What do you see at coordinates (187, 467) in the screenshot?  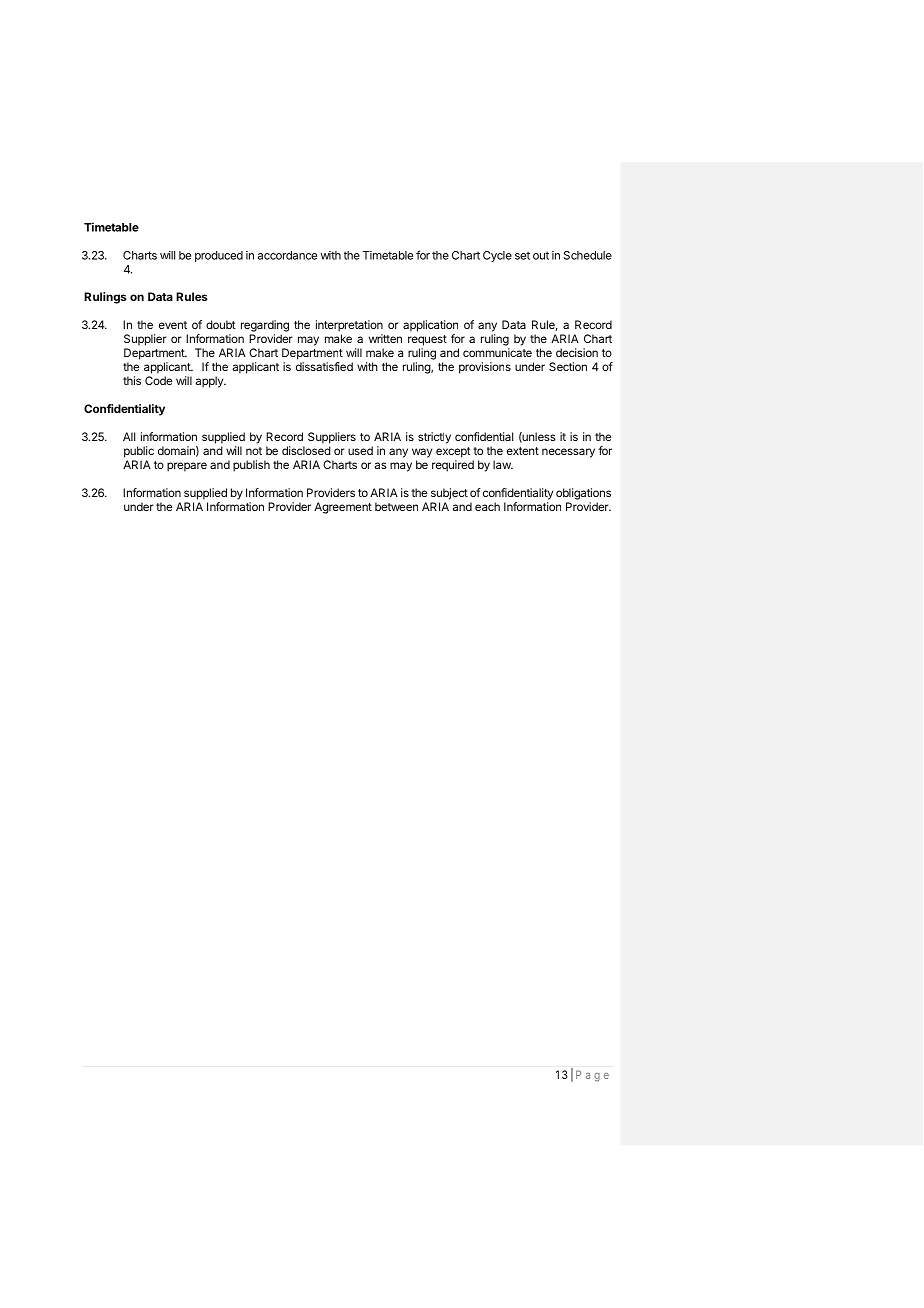 I see `prepare` at bounding box center [187, 467].
